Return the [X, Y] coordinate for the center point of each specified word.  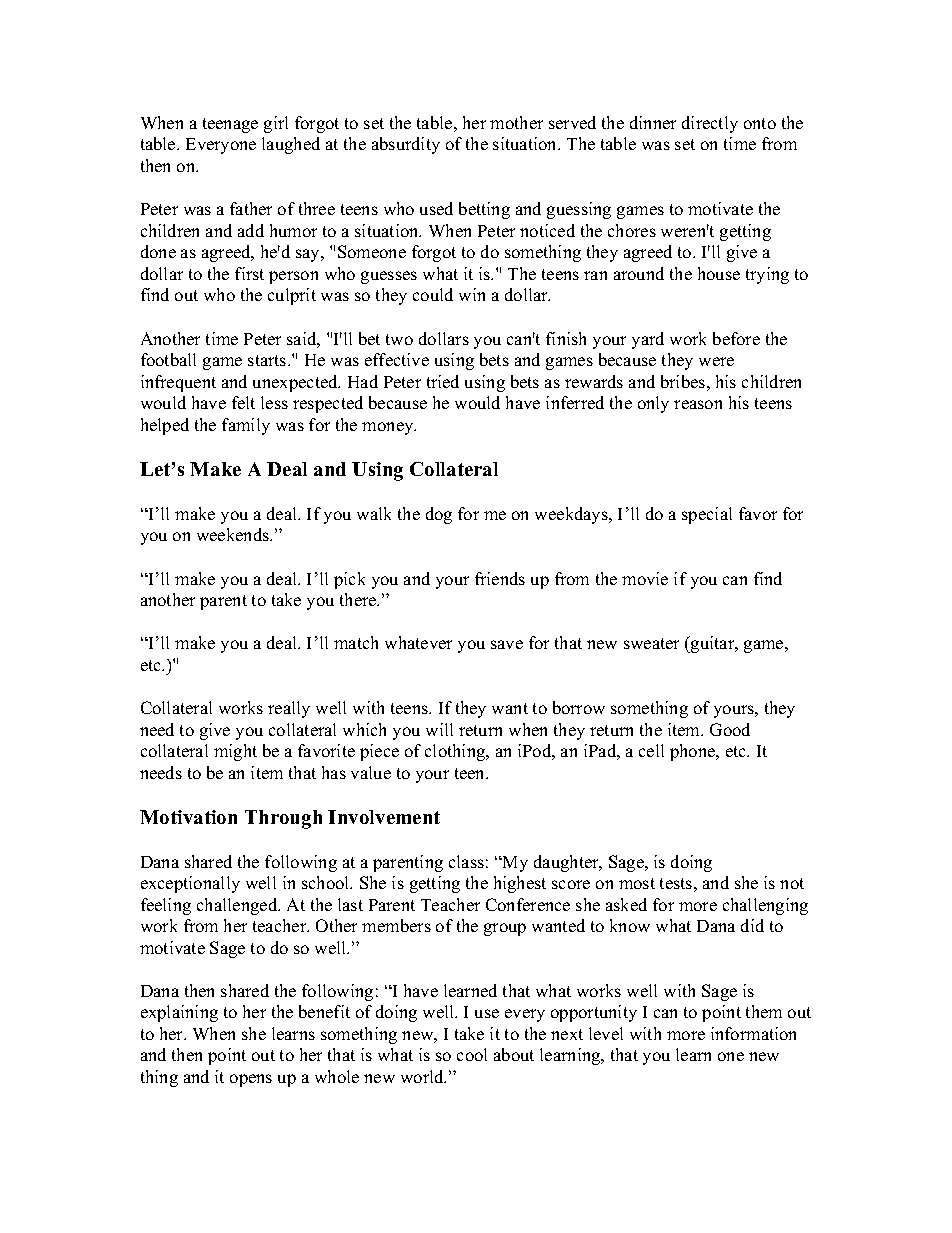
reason [698, 404]
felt [243, 402]
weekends [234, 534]
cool [472, 1054]
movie [645, 578]
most [637, 883]
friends [500, 578]
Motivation [188, 817]
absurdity [406, 145]
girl [276, 124]
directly [710, 124]
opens [251, 1080]
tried [443, 381]
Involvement [384, 817]
